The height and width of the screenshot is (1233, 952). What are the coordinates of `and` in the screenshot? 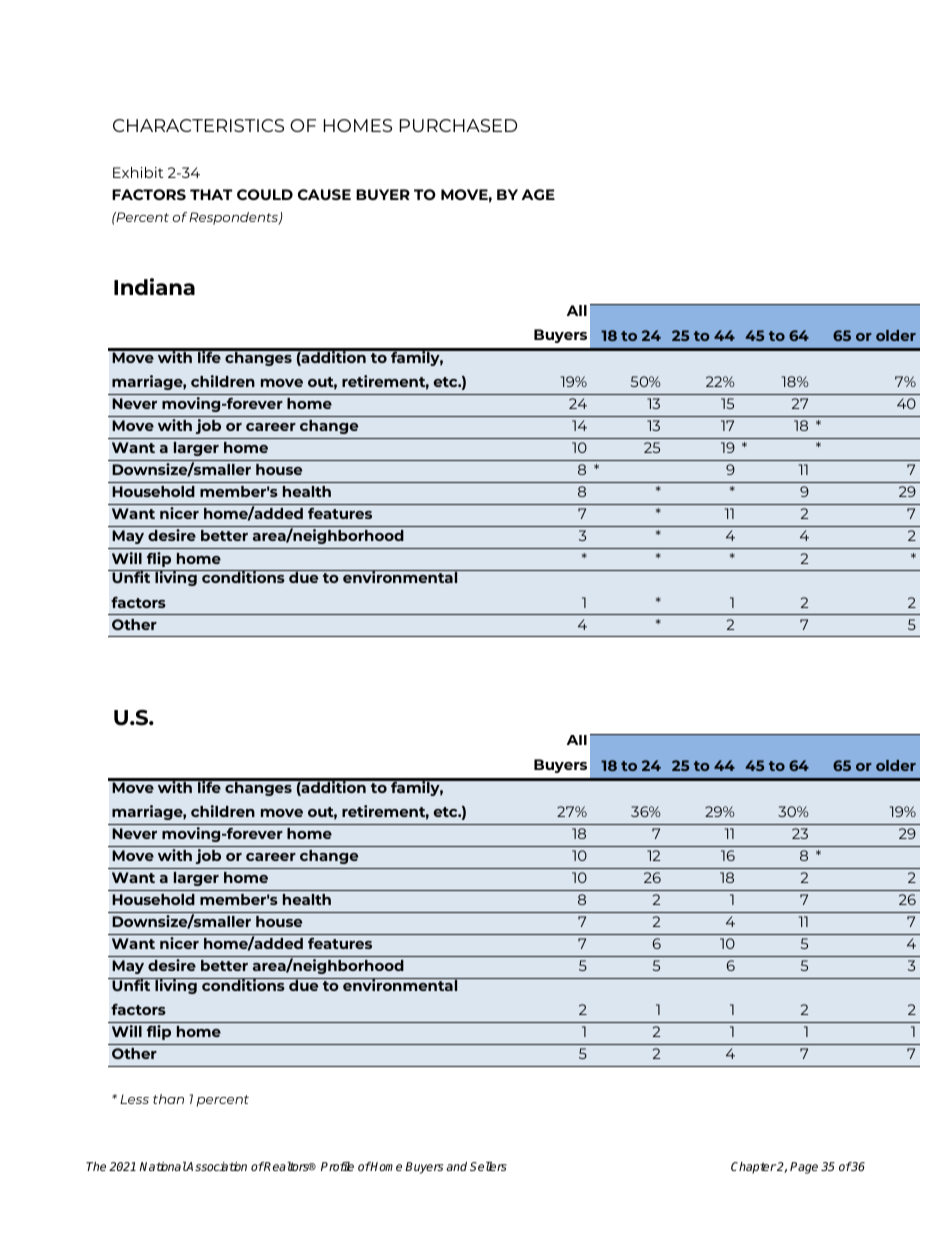 It's located at (456, 1166).
